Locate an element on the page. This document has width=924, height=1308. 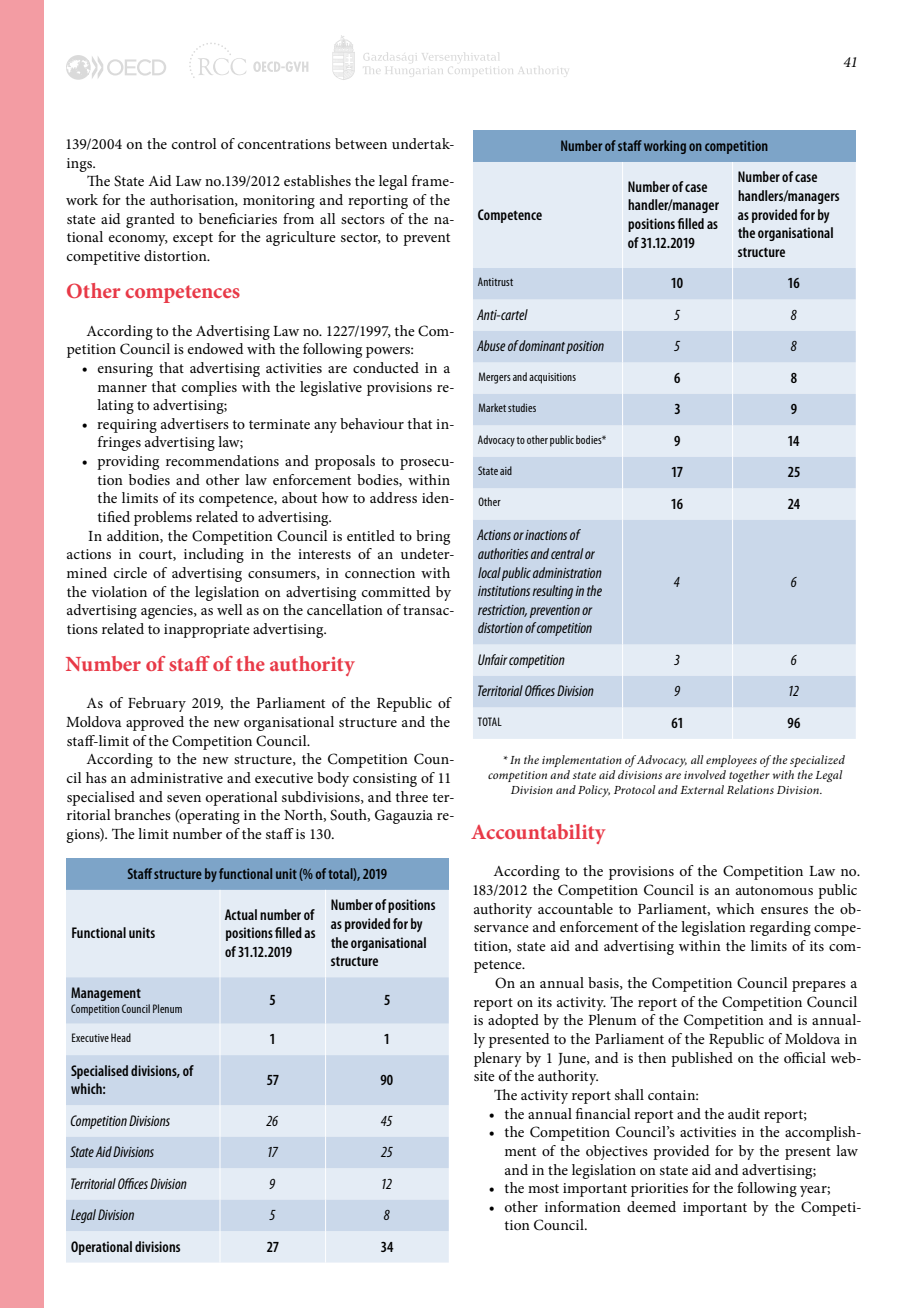
central is located at coordinates (567, 553).
